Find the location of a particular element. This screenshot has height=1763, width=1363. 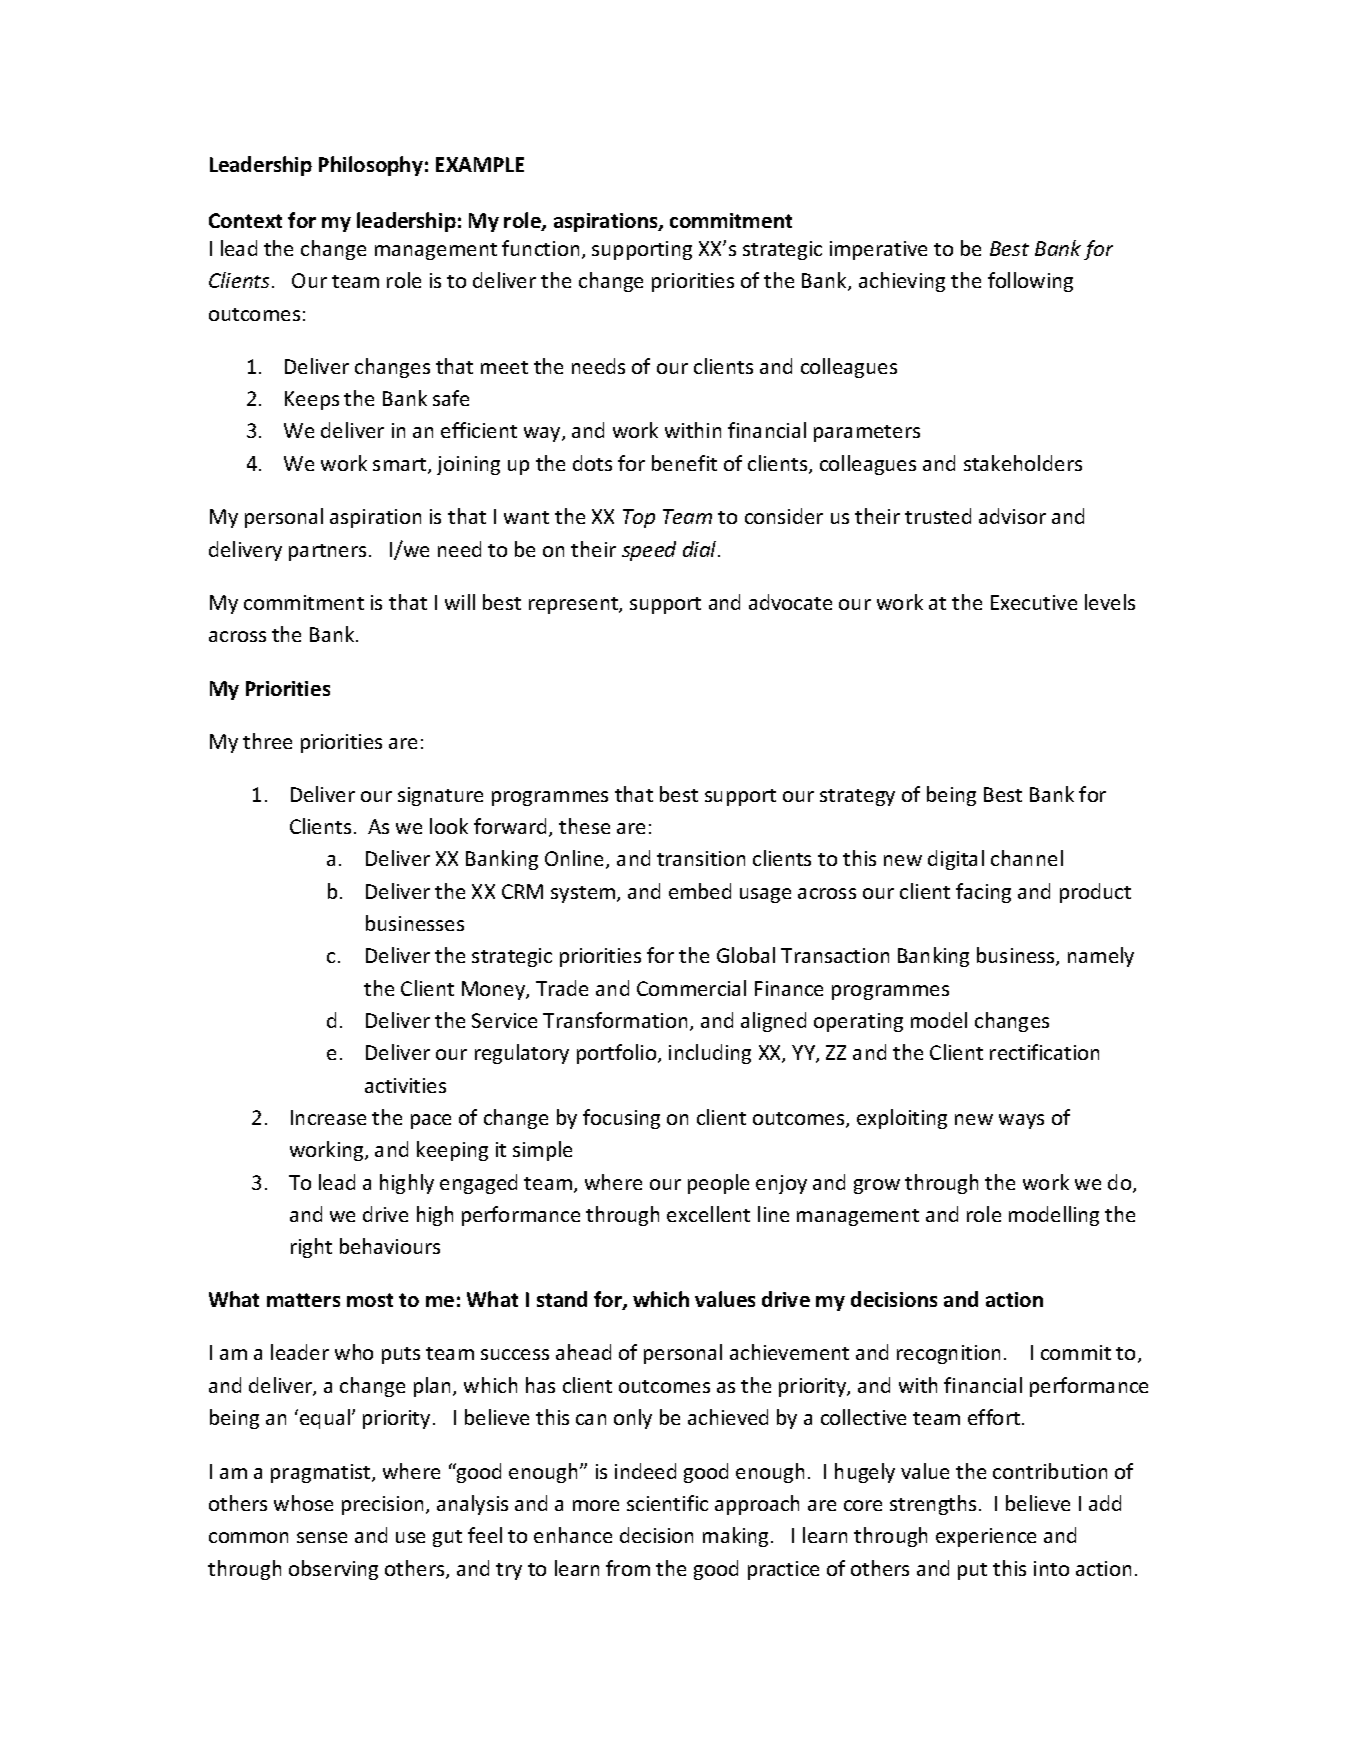

Increase is located at coordinates (328, 1117).
